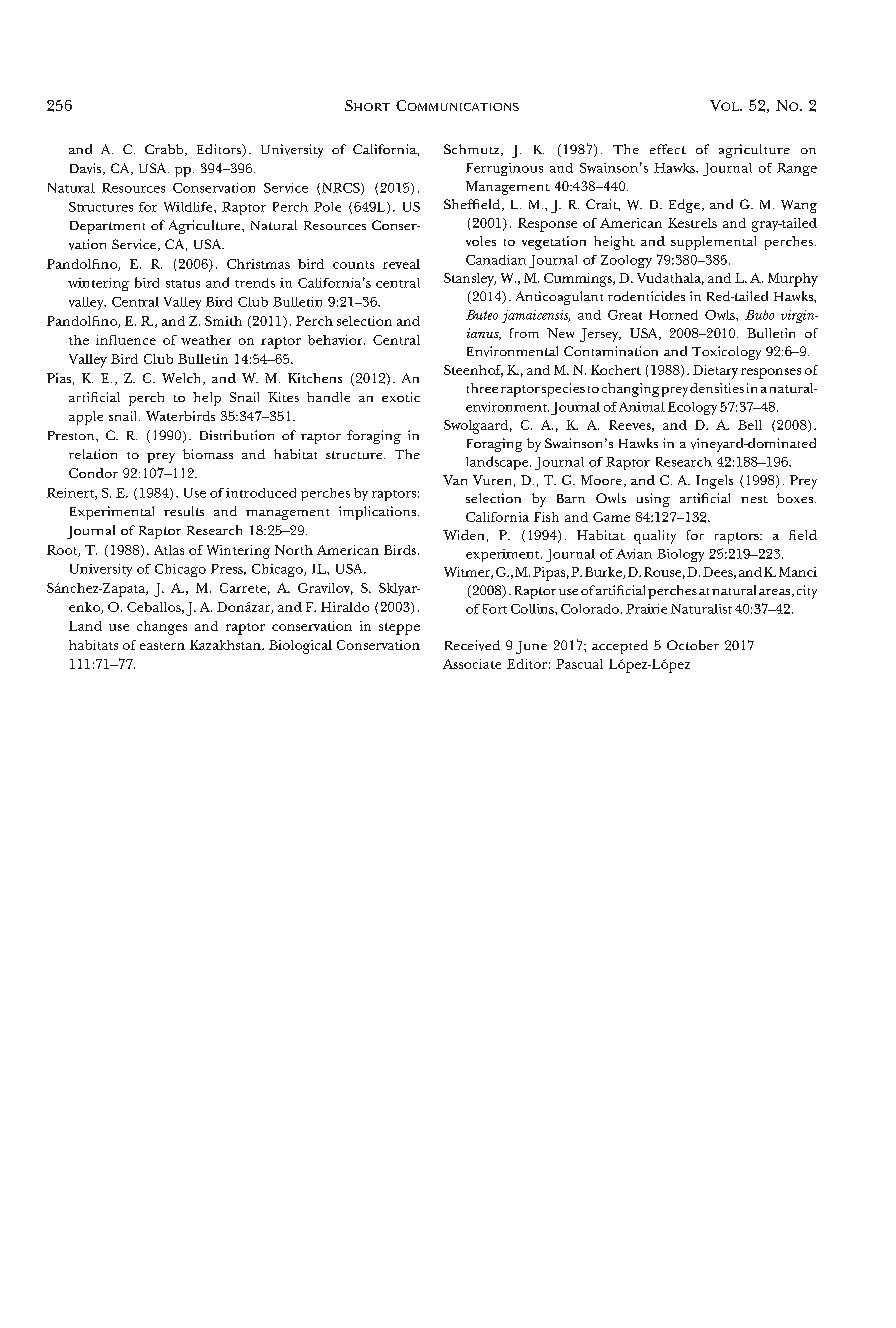 The image size is (896, 1328). I want to click on weather, so click(206, 340).
